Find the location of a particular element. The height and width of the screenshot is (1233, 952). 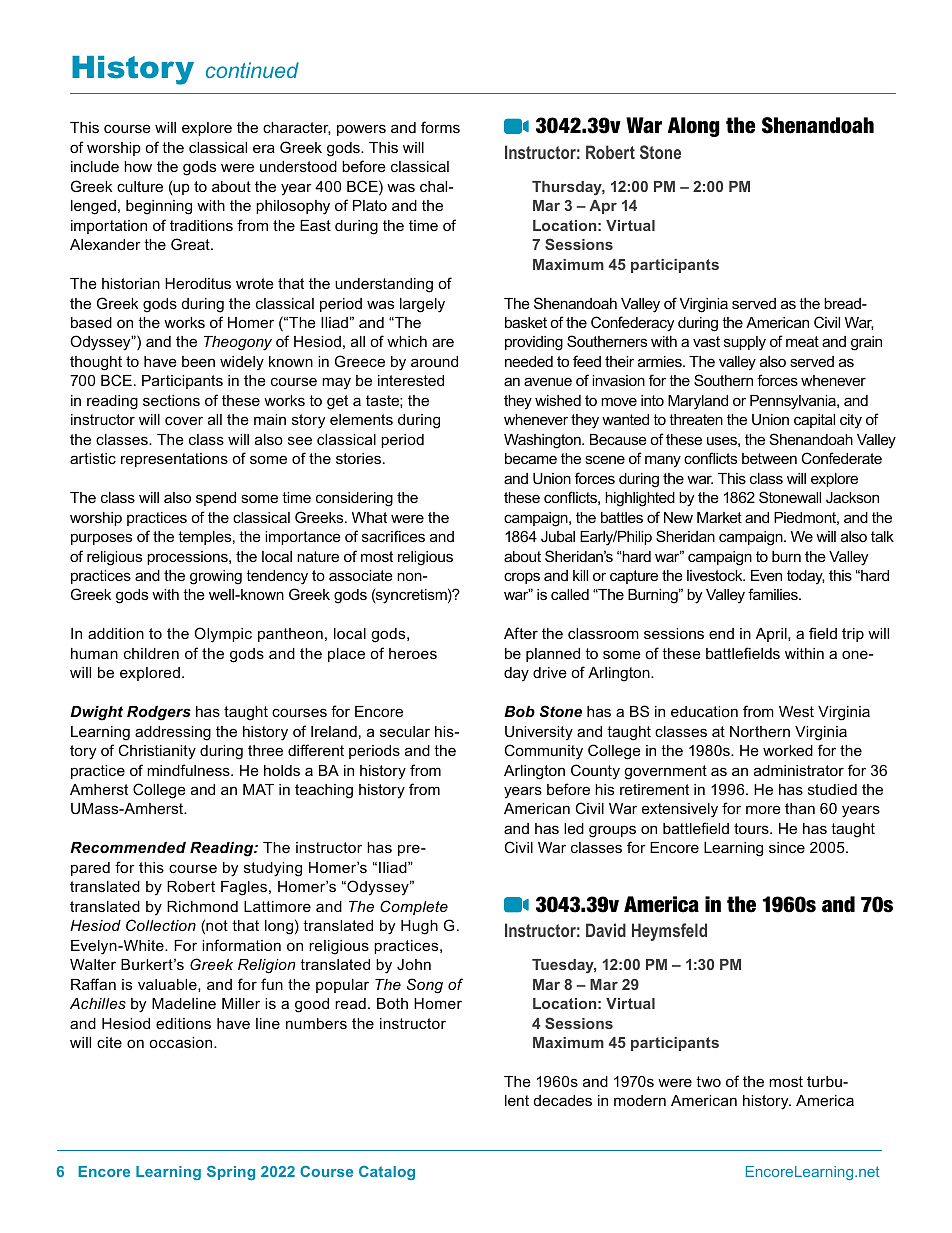

Spring is located at coordinates (231, 1173).
